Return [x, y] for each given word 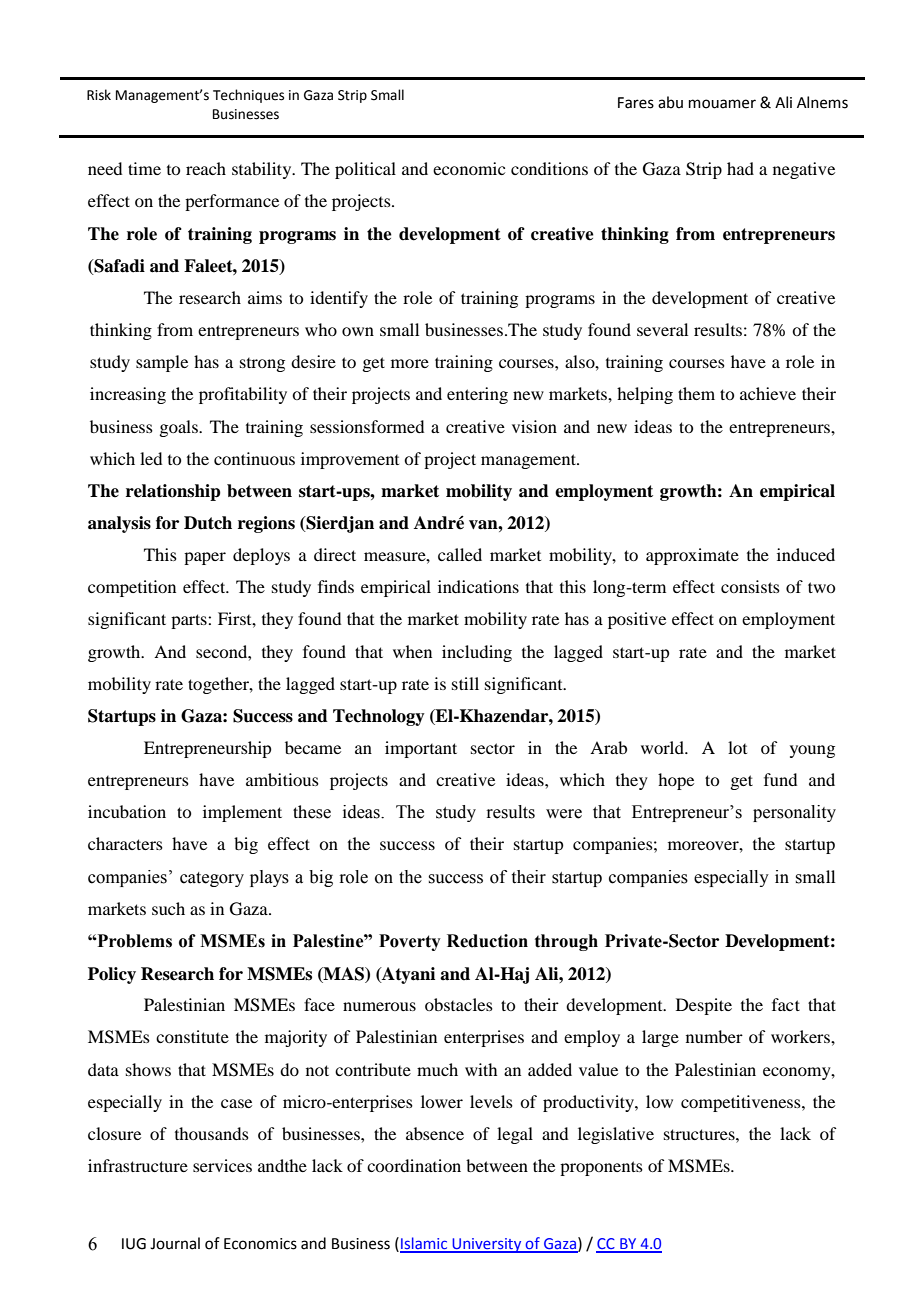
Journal [175, 1243]
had [740, 168]
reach [206, 168]
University [487, 1245]
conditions [549, 168]
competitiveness [742, 1103]
